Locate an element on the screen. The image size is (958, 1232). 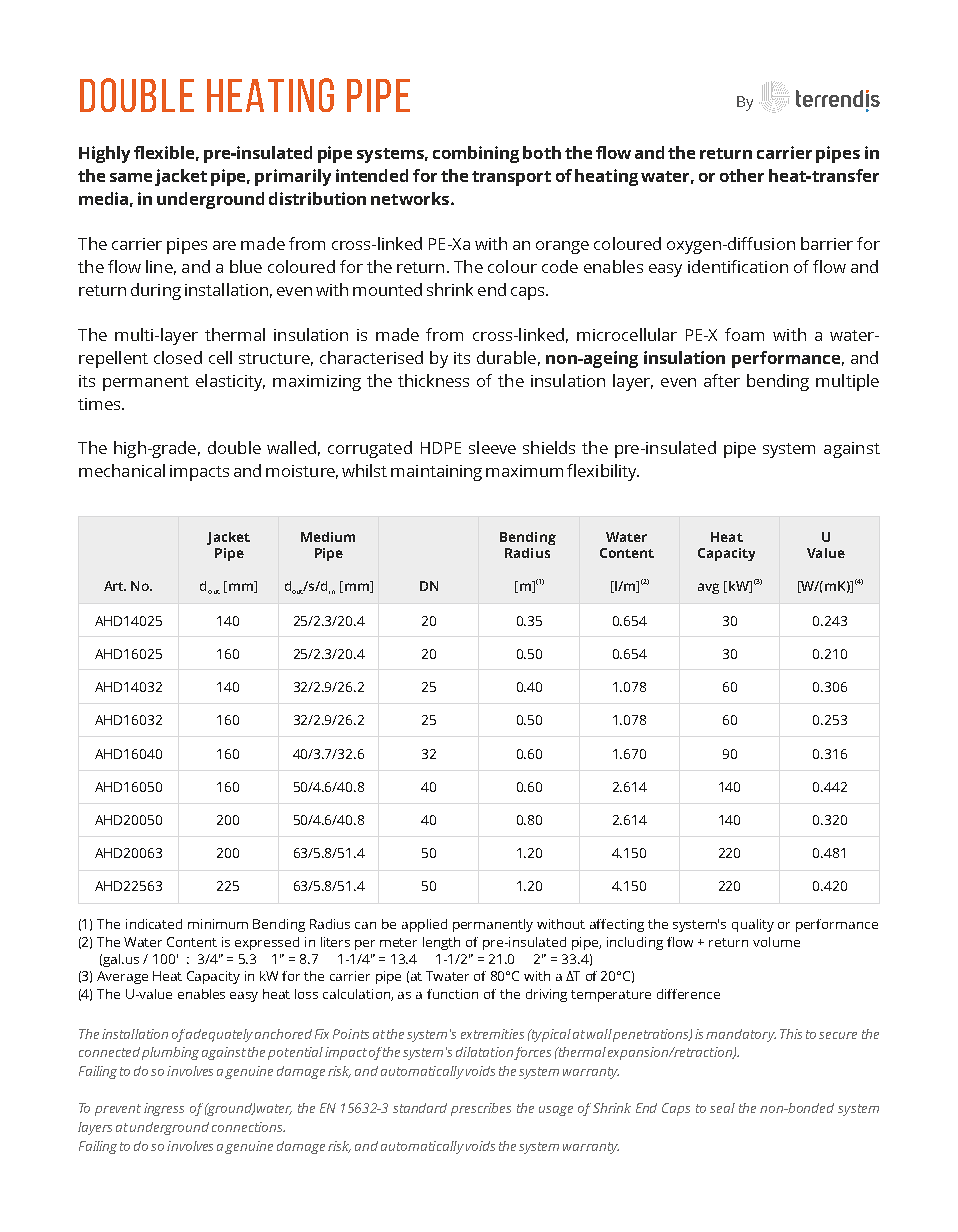
same is located at coordinates (131, 177).
